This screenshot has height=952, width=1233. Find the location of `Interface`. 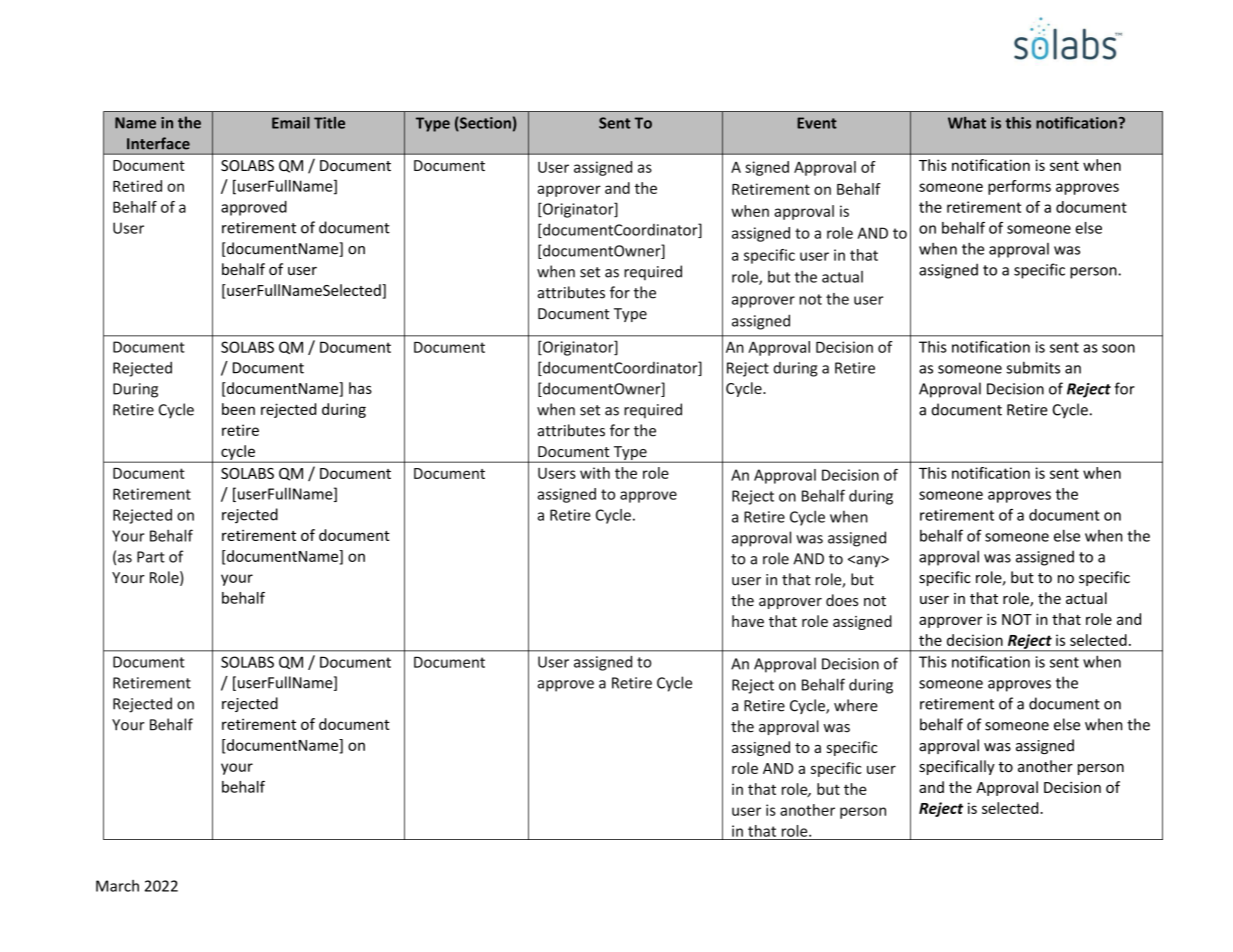

Interface is located at coordinates (158, 143).
